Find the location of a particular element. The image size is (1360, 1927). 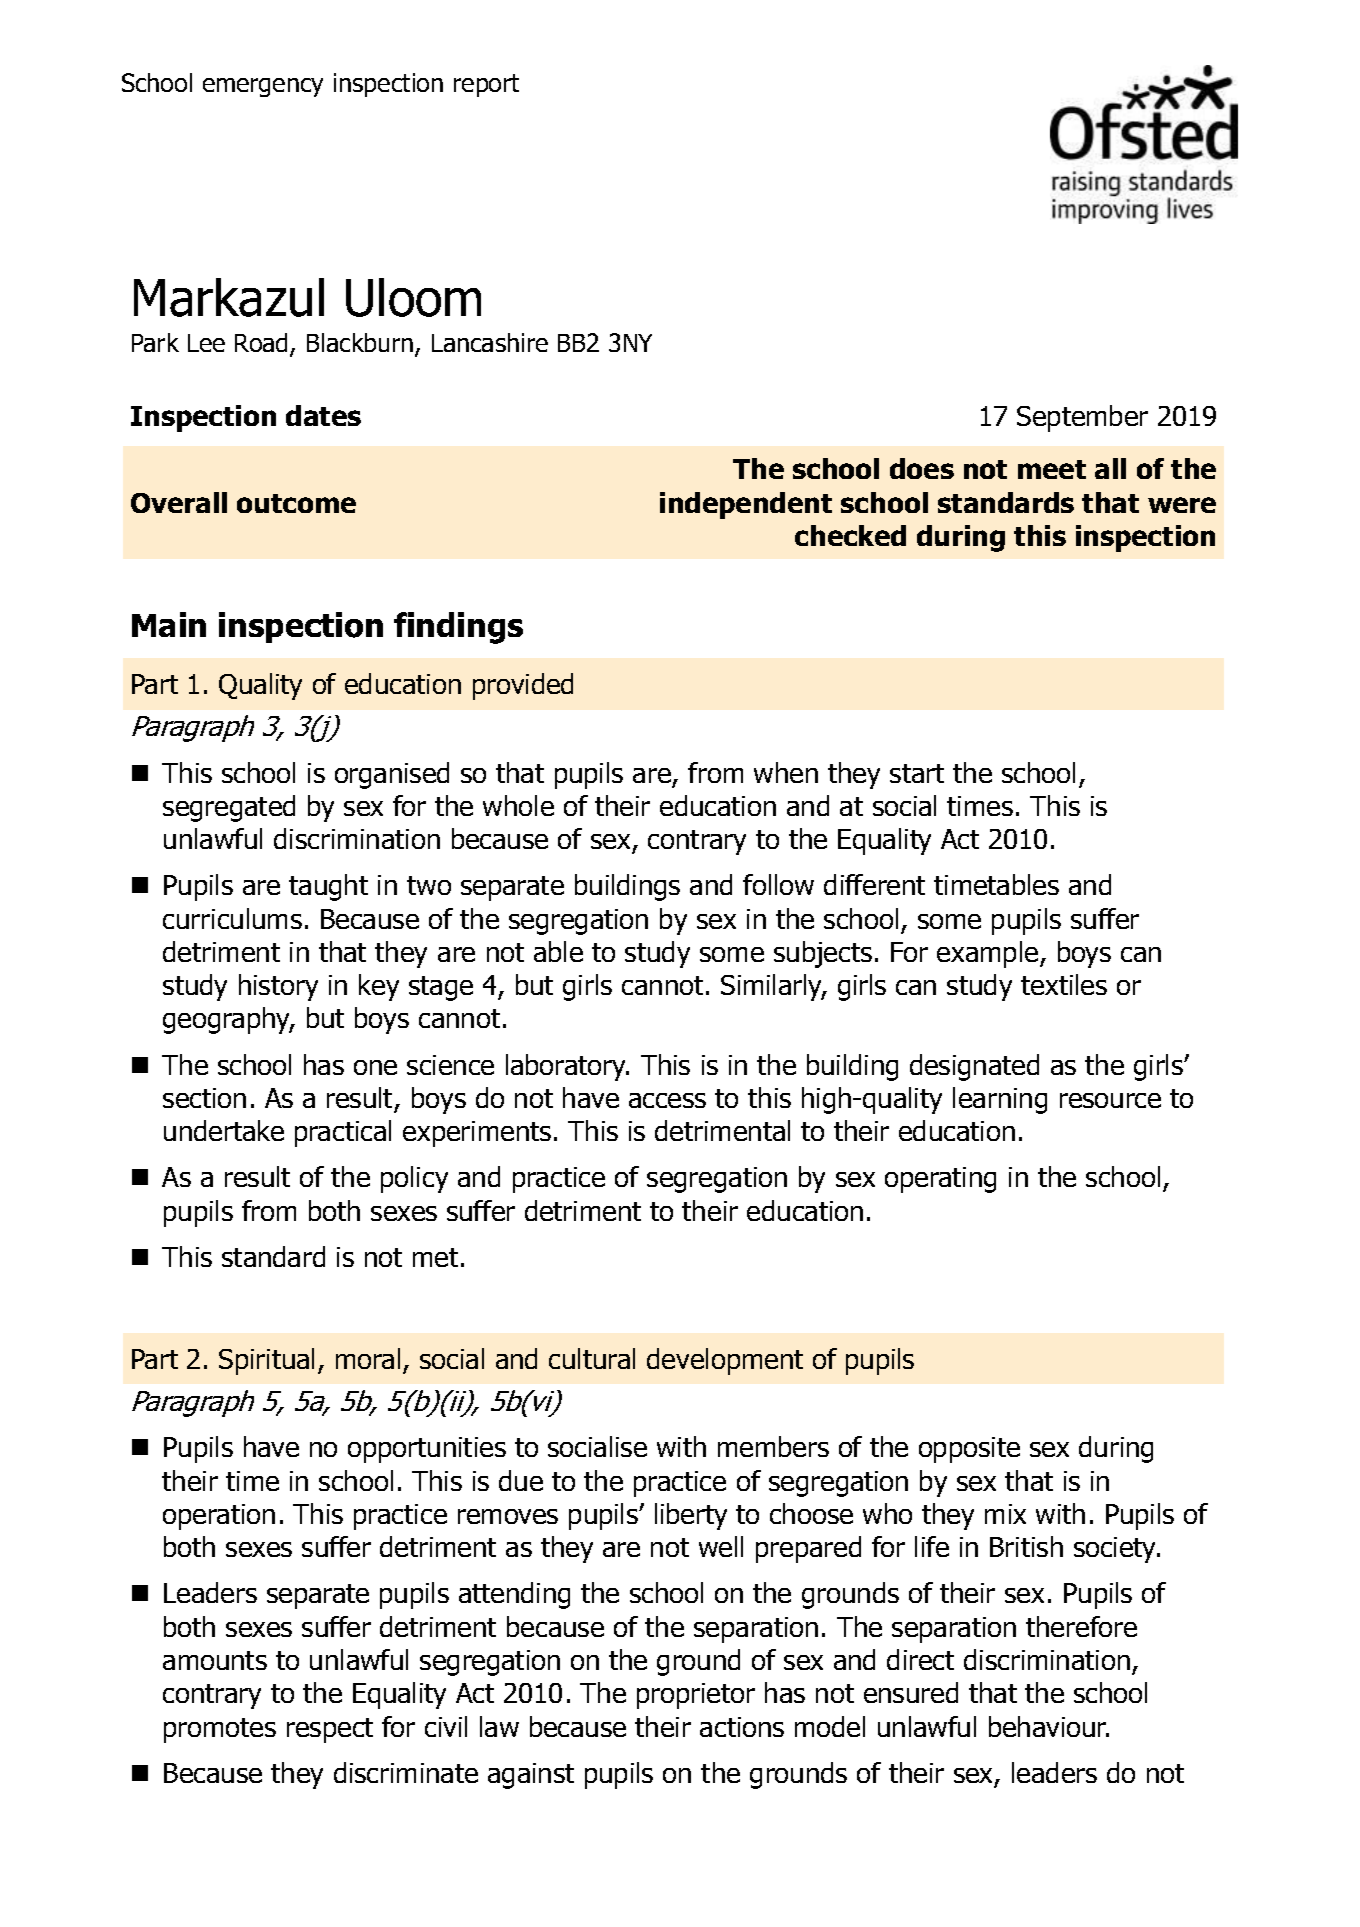

September is located at coordinates (1082, 418).
